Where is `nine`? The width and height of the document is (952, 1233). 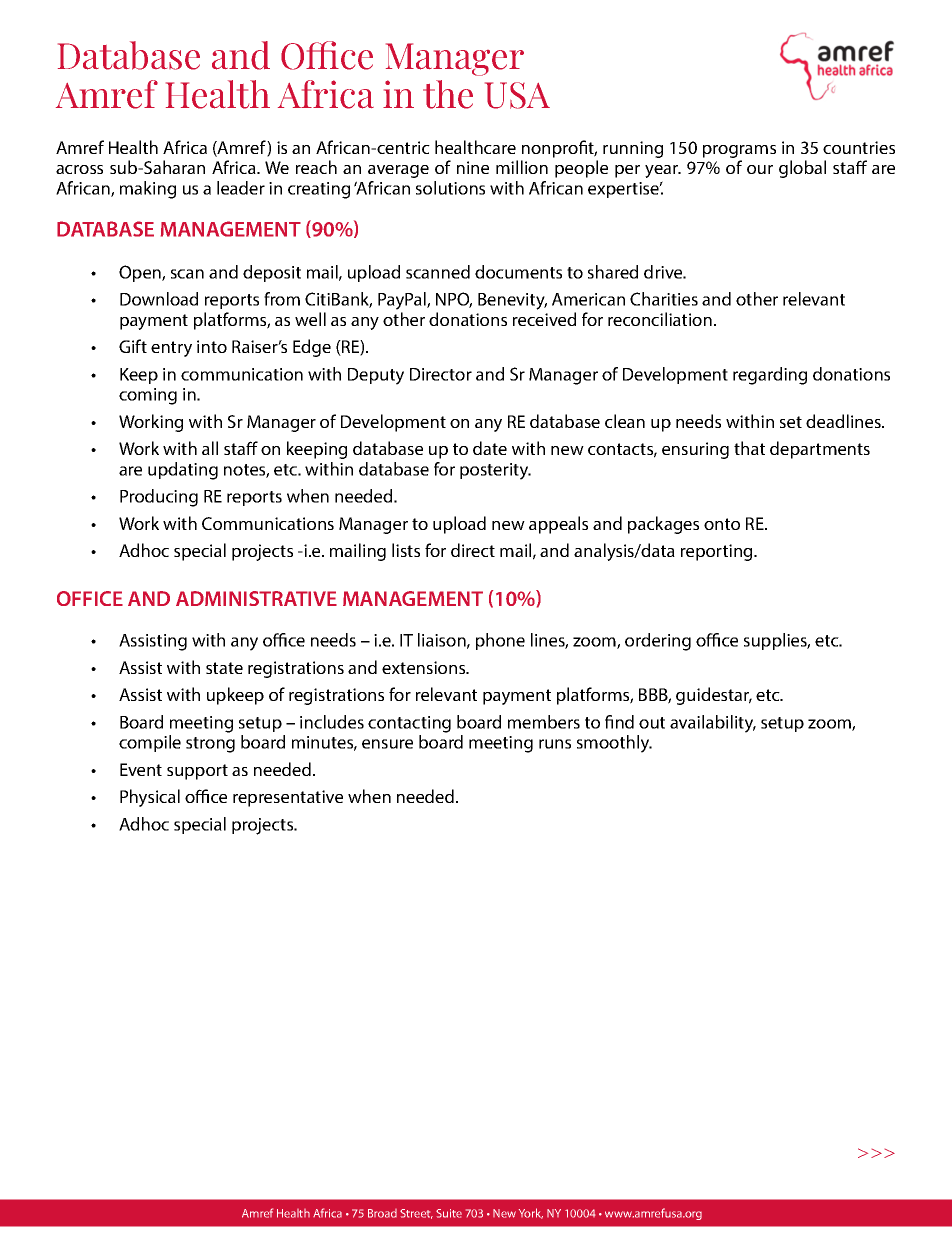 nine is located at coordinates (473, 167).
